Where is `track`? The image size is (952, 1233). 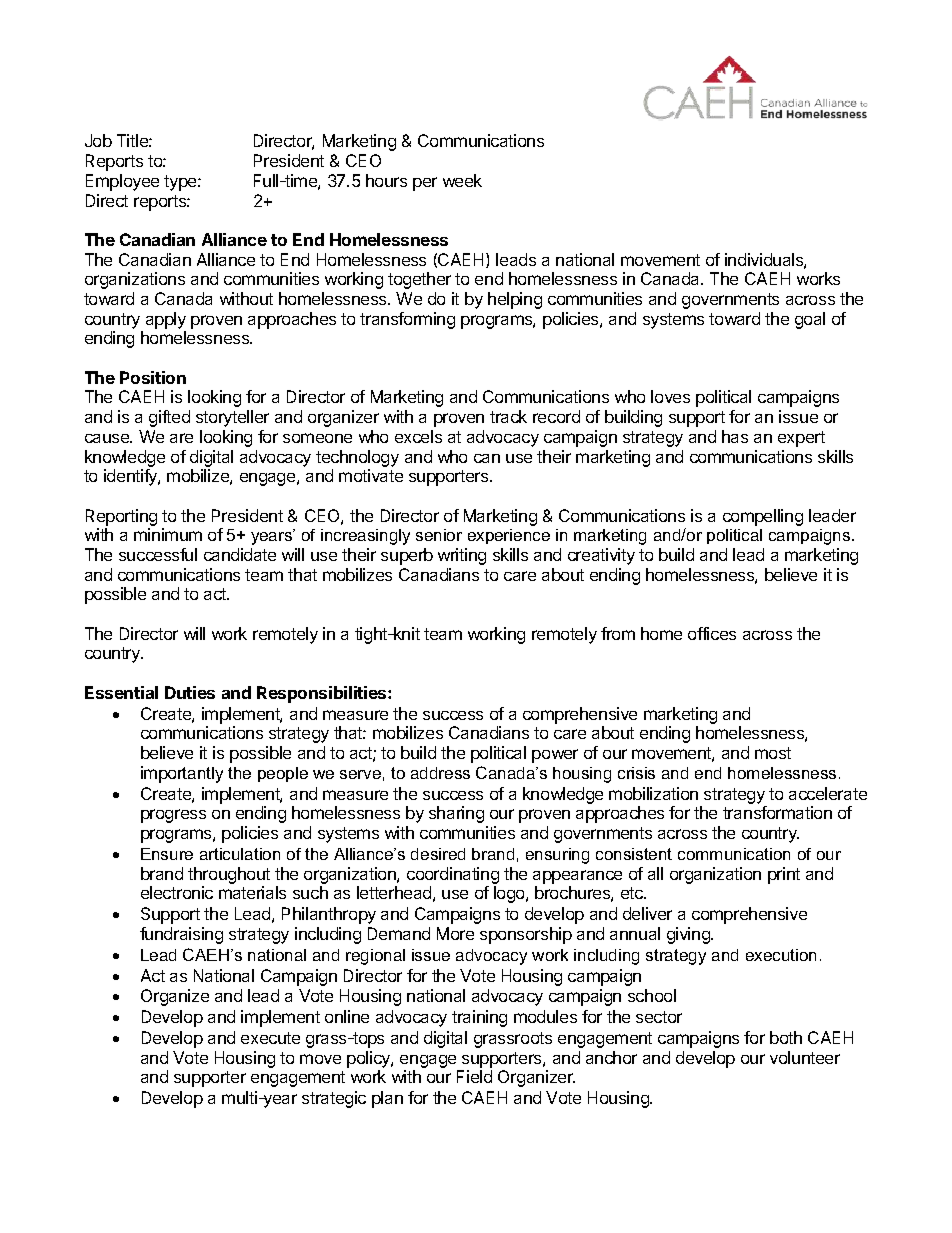 track is located at coordinates (508, 416).
